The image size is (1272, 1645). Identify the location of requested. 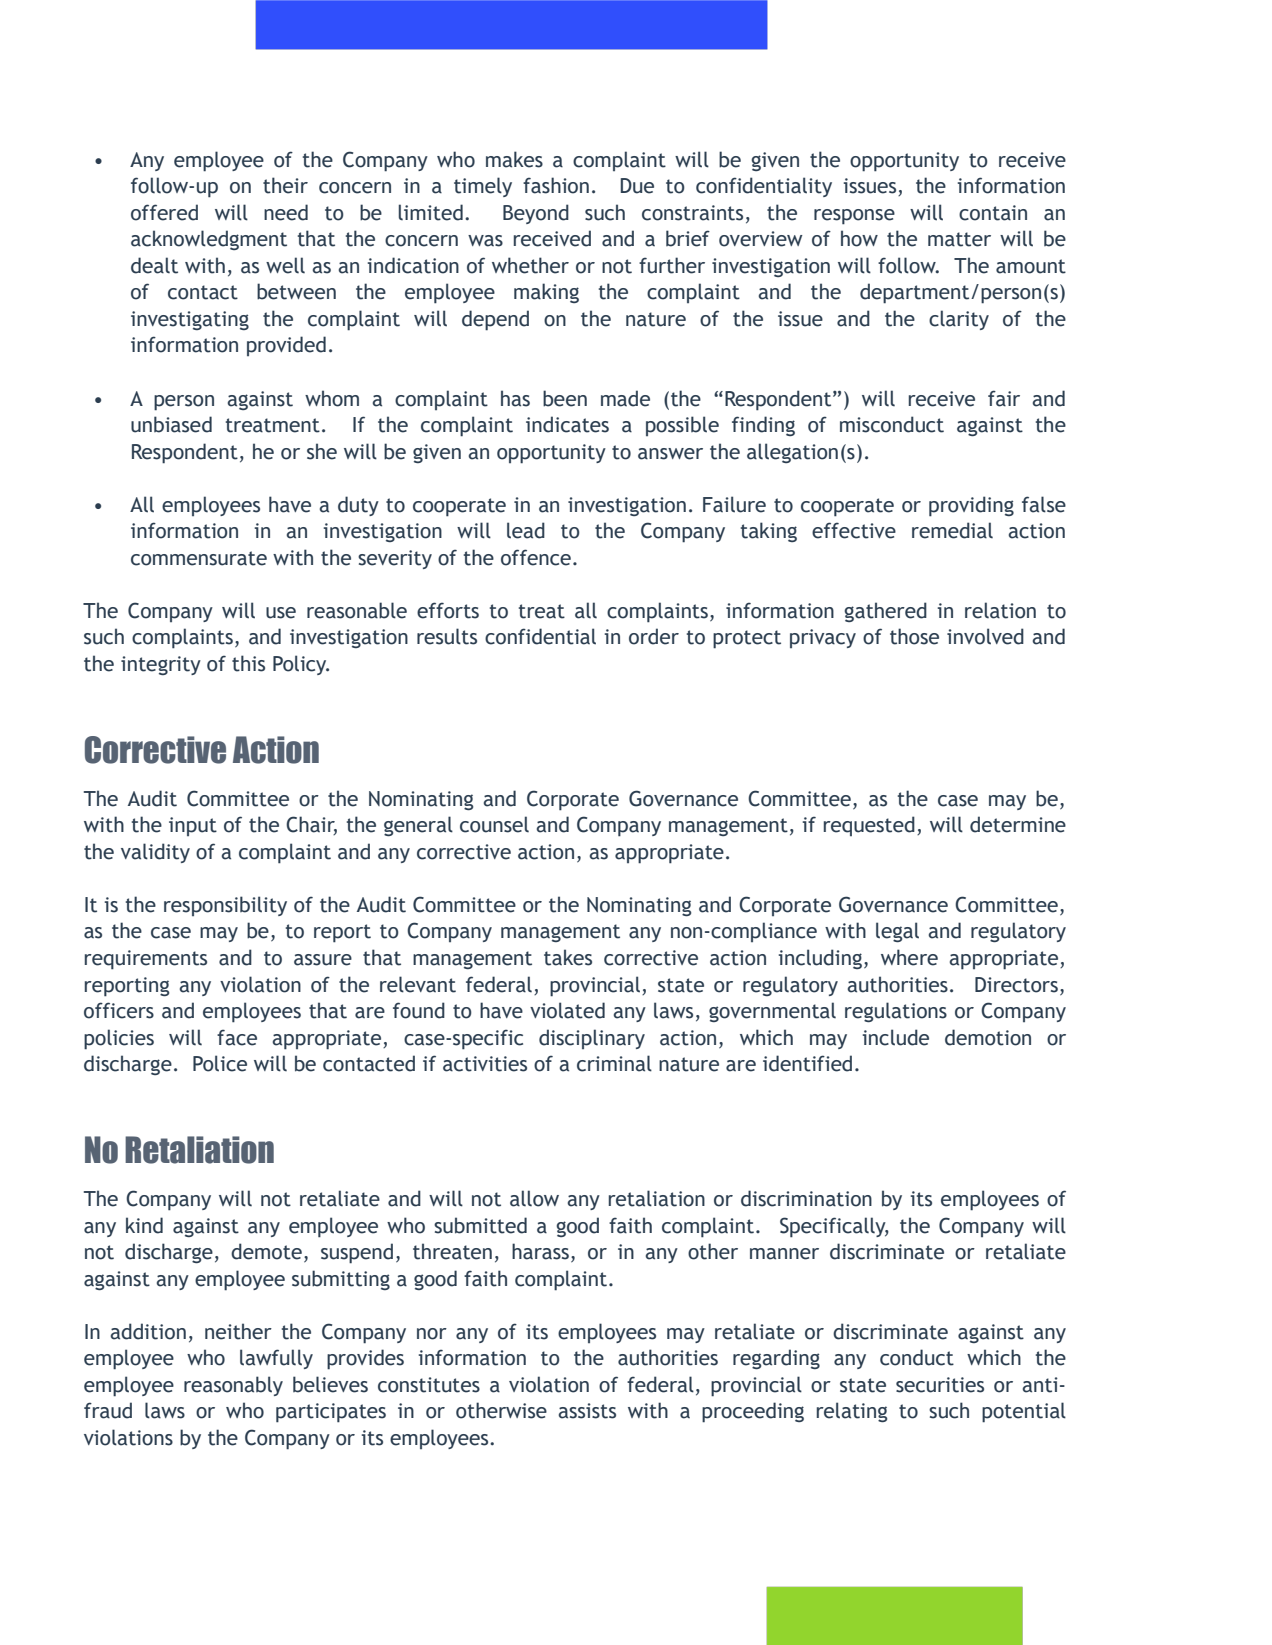
(869, 826).
